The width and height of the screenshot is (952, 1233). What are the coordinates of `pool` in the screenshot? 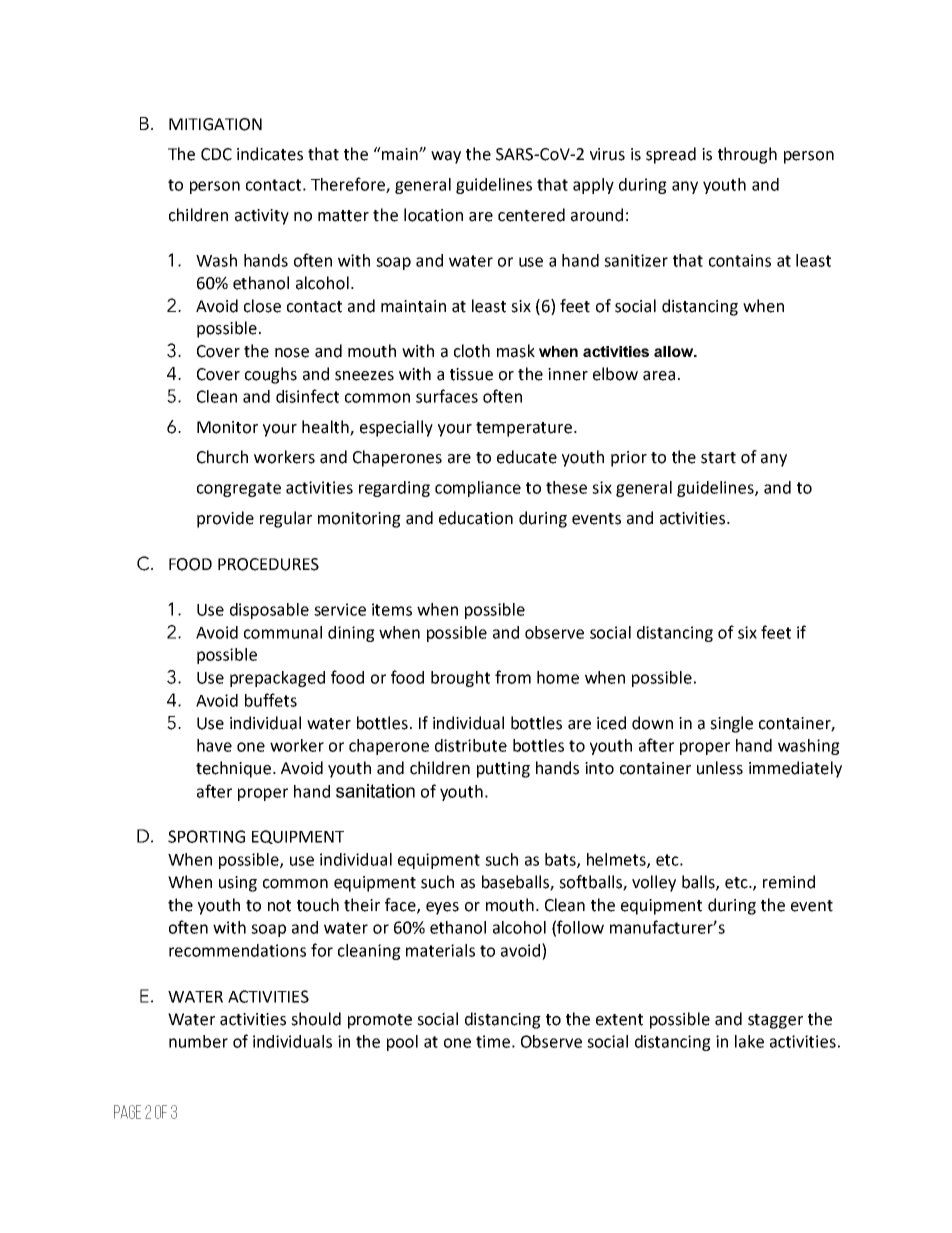 It's located at (402, 1043).
